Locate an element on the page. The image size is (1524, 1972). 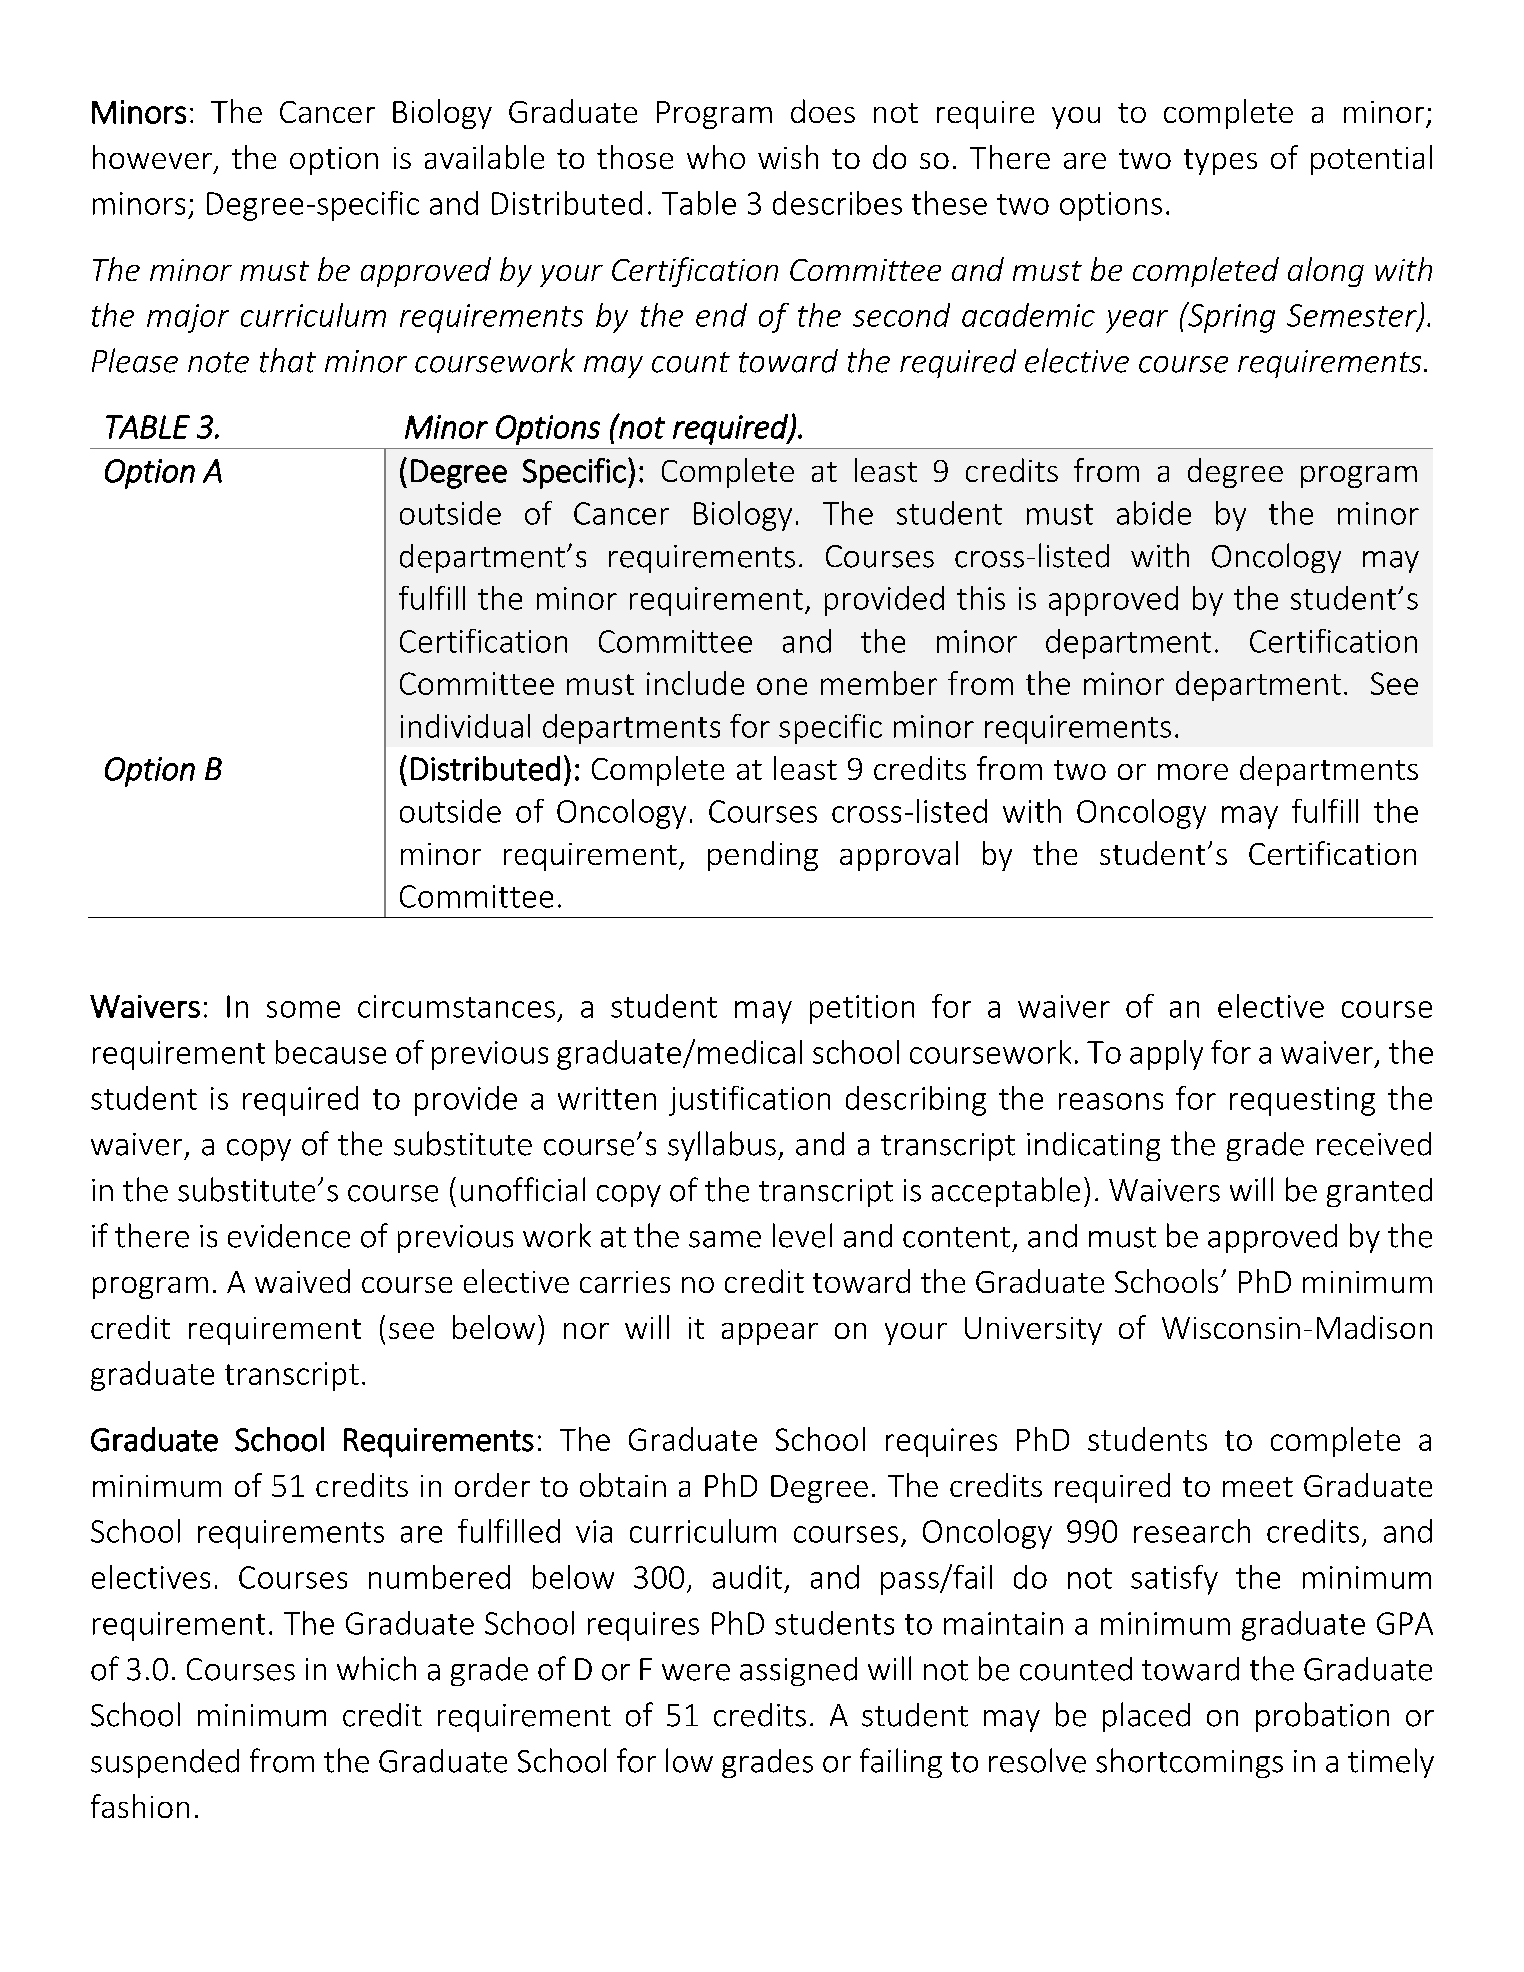
wish is located at coordinates (788, 157).
